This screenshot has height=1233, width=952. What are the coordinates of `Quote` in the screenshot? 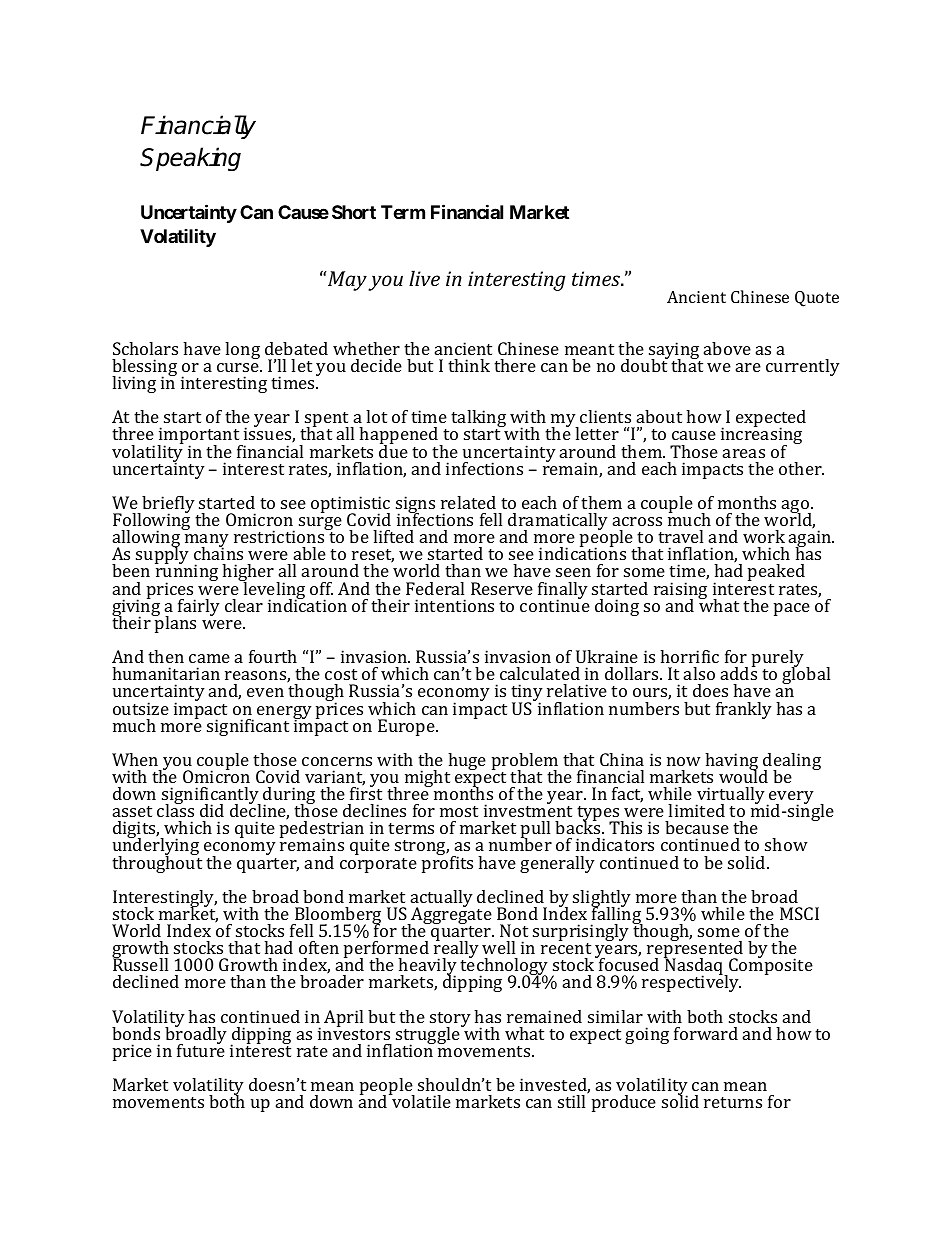 It's located at (817, 299).
